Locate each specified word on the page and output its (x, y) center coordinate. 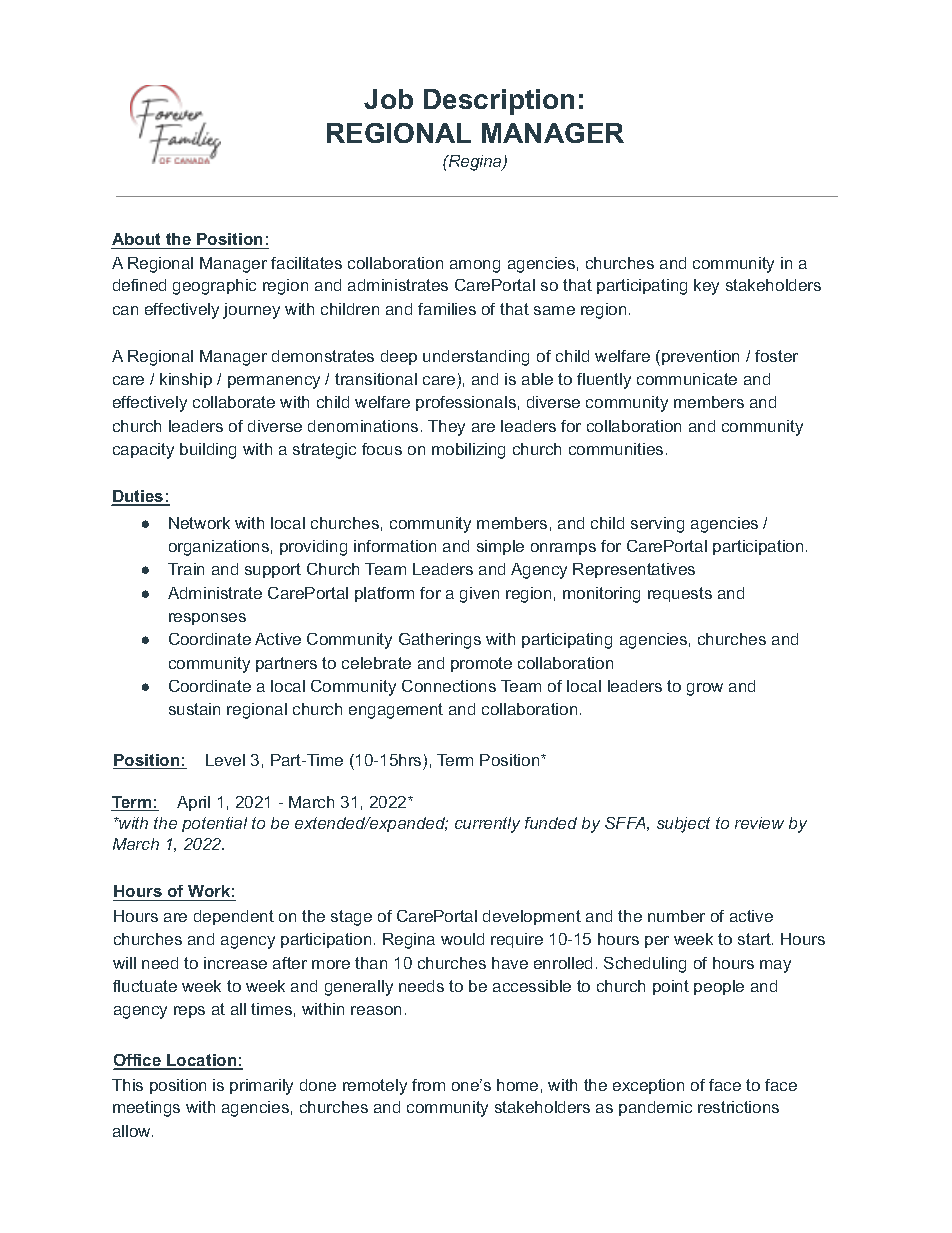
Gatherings (440, 641)
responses (207, 619)
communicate (687, 379)
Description (499, 102)
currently (487, 825)
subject (683, 825)
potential (214, 824)
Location (202, 1061)
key (706, 287)
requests (680, 594)
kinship (186, 380)
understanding (476, 358)
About (136, 239)
